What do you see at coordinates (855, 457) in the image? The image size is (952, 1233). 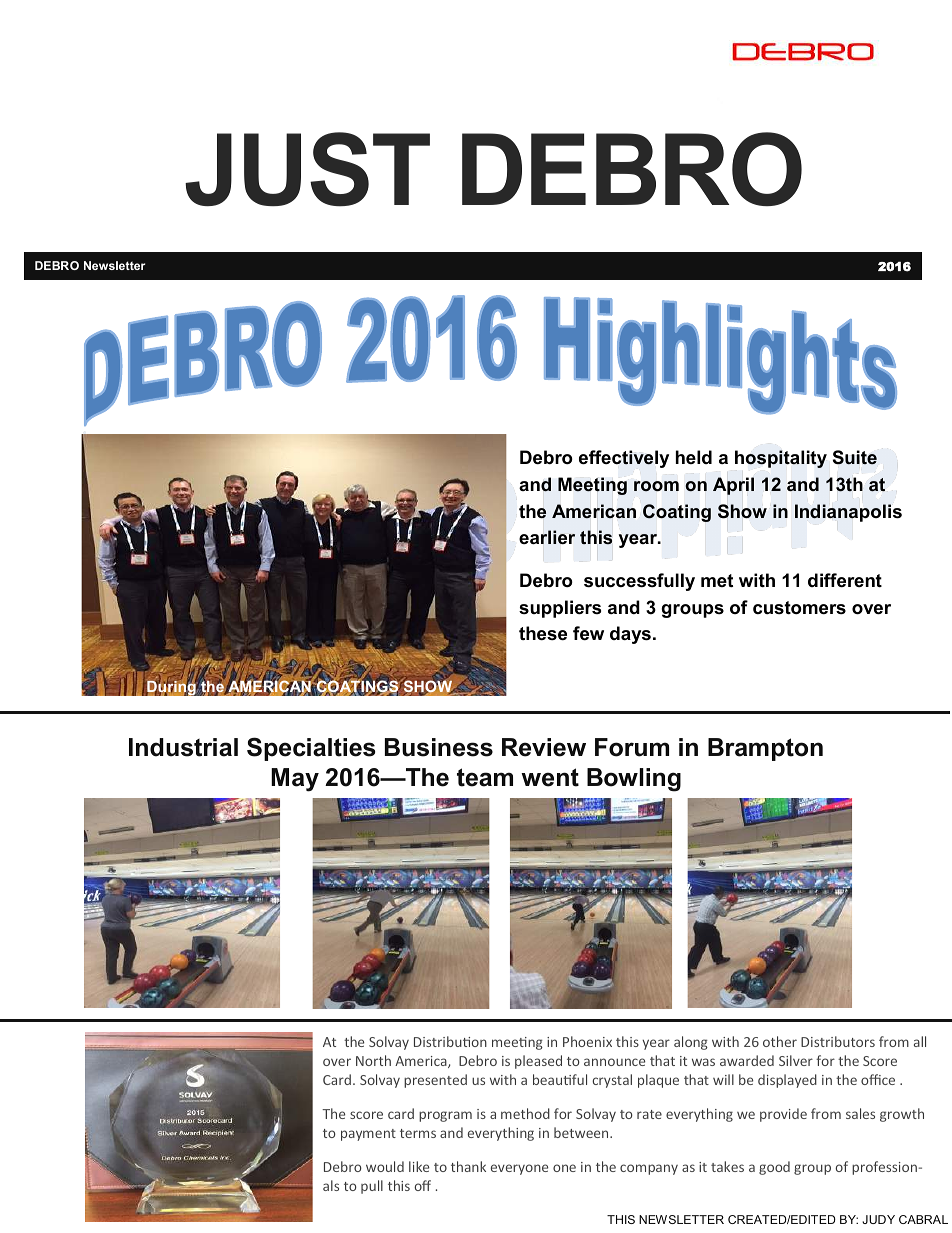 I see `Suite` at bounding box center [855, 457].
